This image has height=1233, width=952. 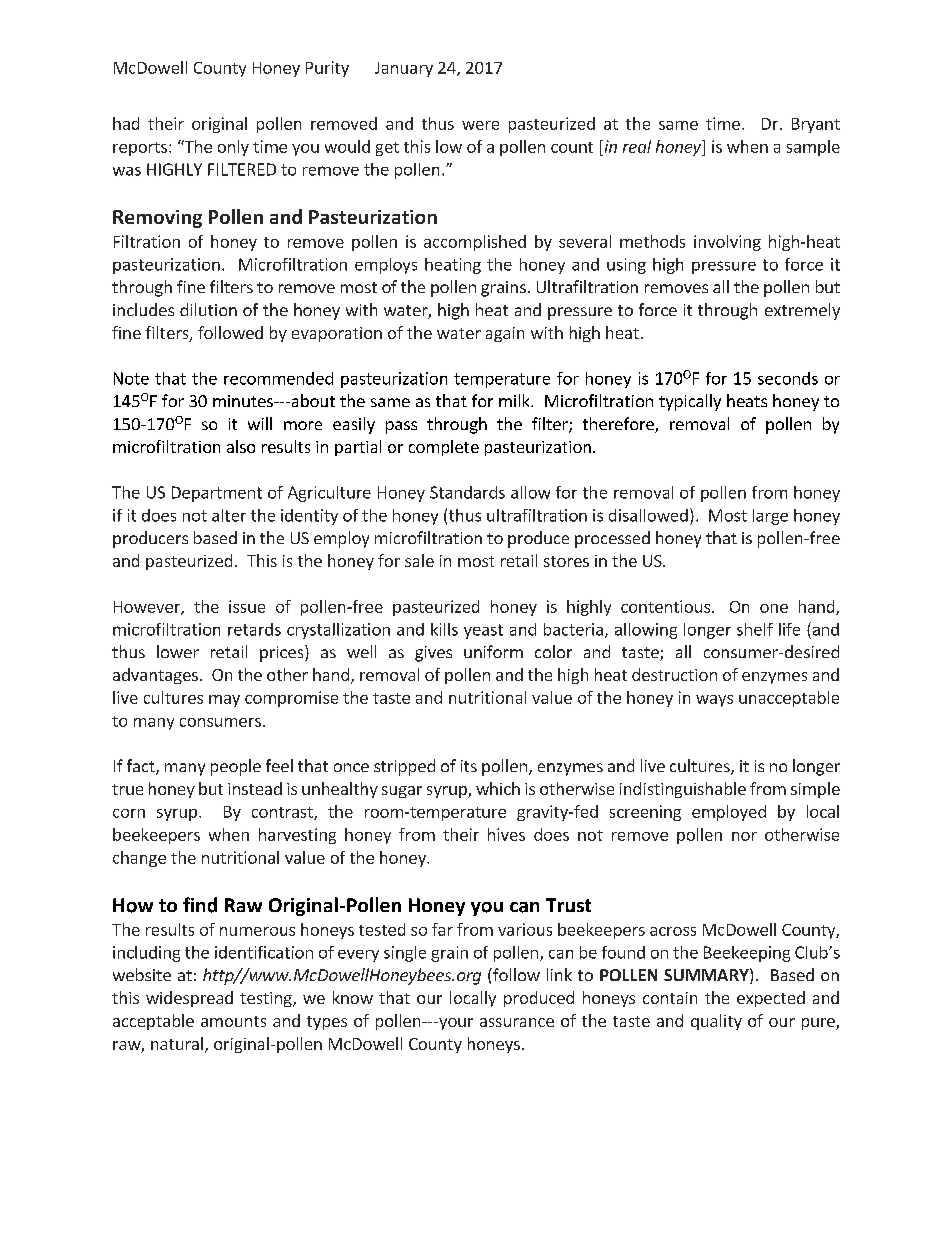 What do you see at coordinates (224, 701) in the image?
I see `may` at bounding box center [224, 701].
